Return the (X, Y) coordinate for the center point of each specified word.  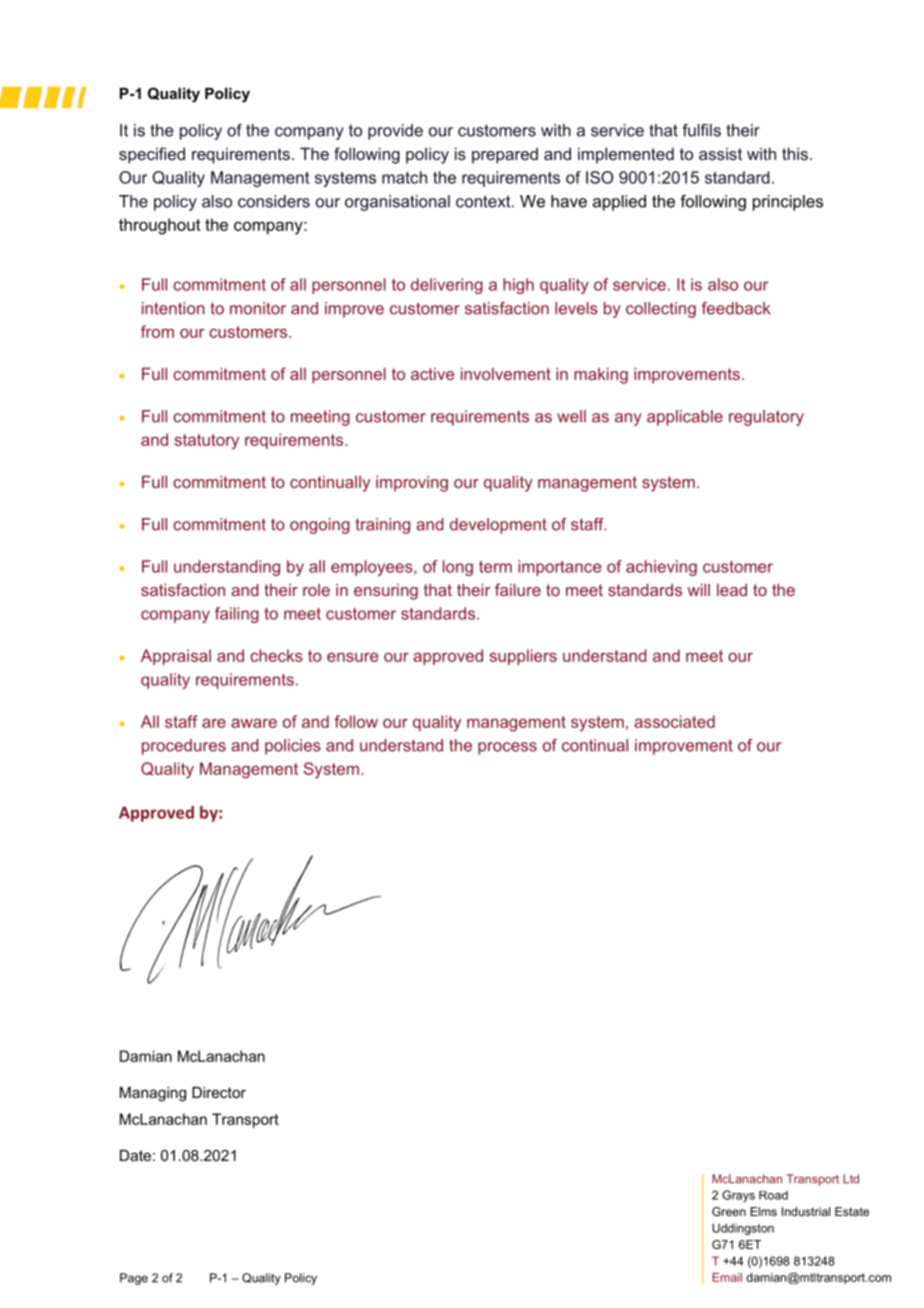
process (507, 748)
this (795, 153)
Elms (763, 1211)
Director (219, 1092)
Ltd (851, 1179)
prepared (505, 156)
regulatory (766, 418)
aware (254, 723)
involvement (506, 374)
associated (674, 721)
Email (727, 1277)
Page (134, 1279)
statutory (206, 442)
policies (293, 747)
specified (152, 155)
